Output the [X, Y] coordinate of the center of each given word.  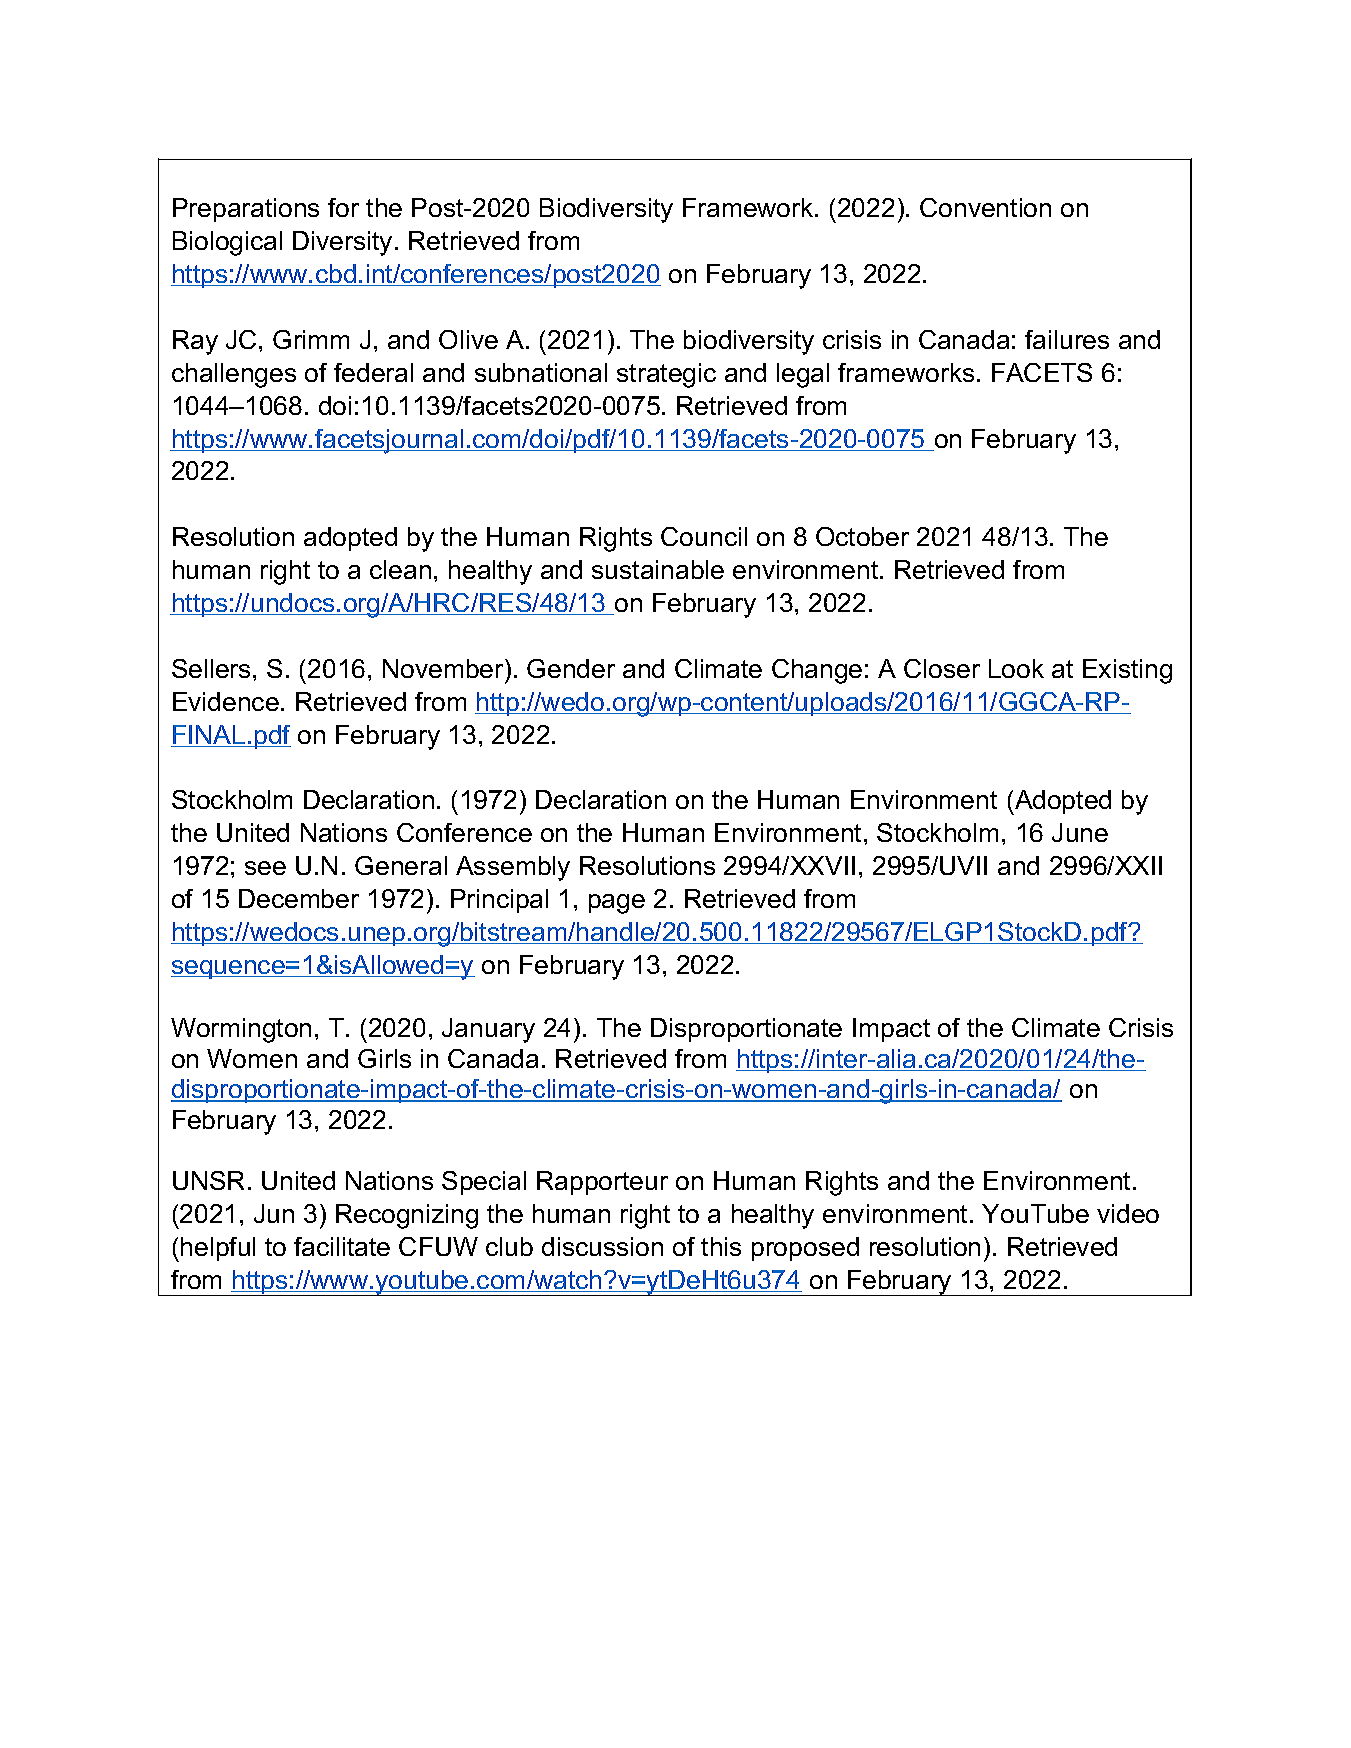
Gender [571, 668]
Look [1016, 668]
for [343, 207]
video [1128, 1213]
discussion [602, 1246]
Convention [985, 207]
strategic [666, 375]
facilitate [342, 1246]
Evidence [226, 701]
